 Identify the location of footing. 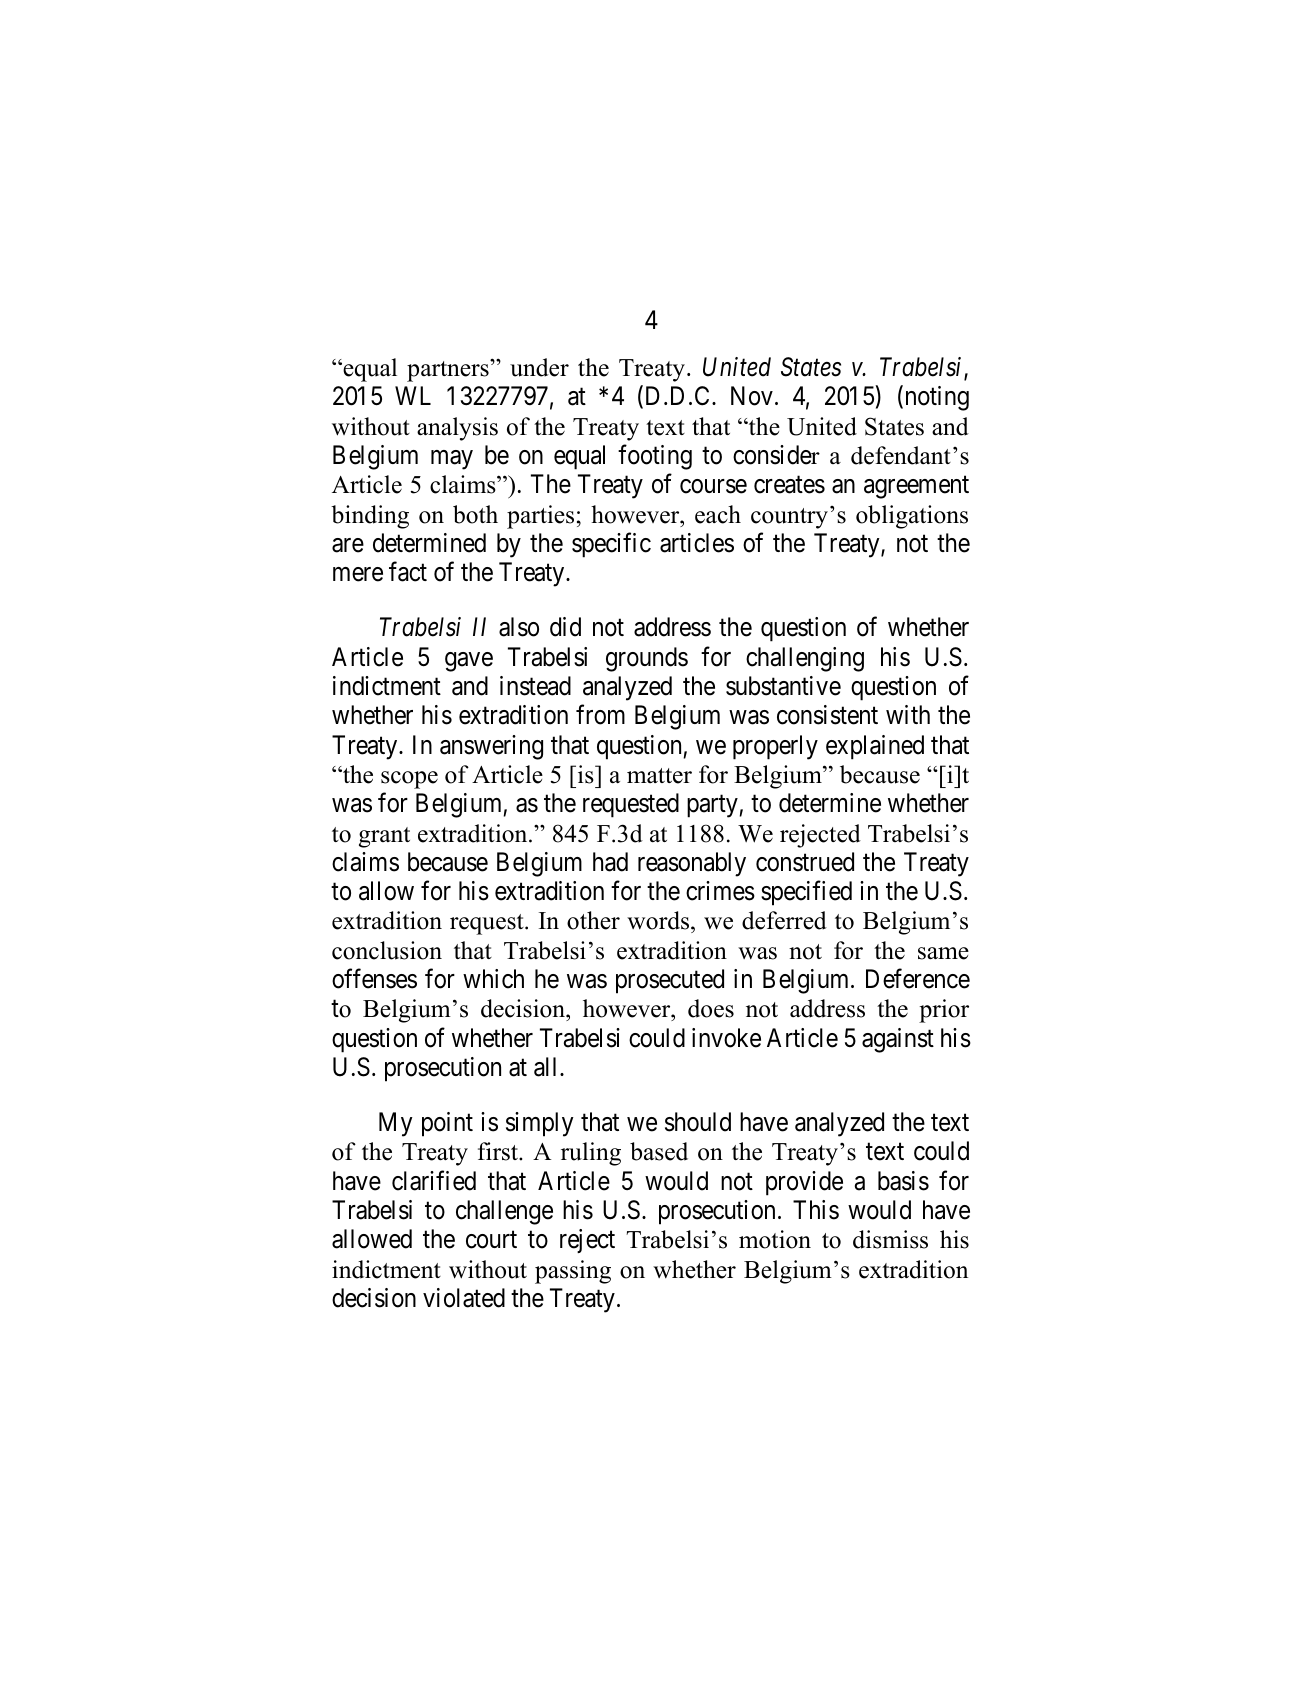
(655, 457).
